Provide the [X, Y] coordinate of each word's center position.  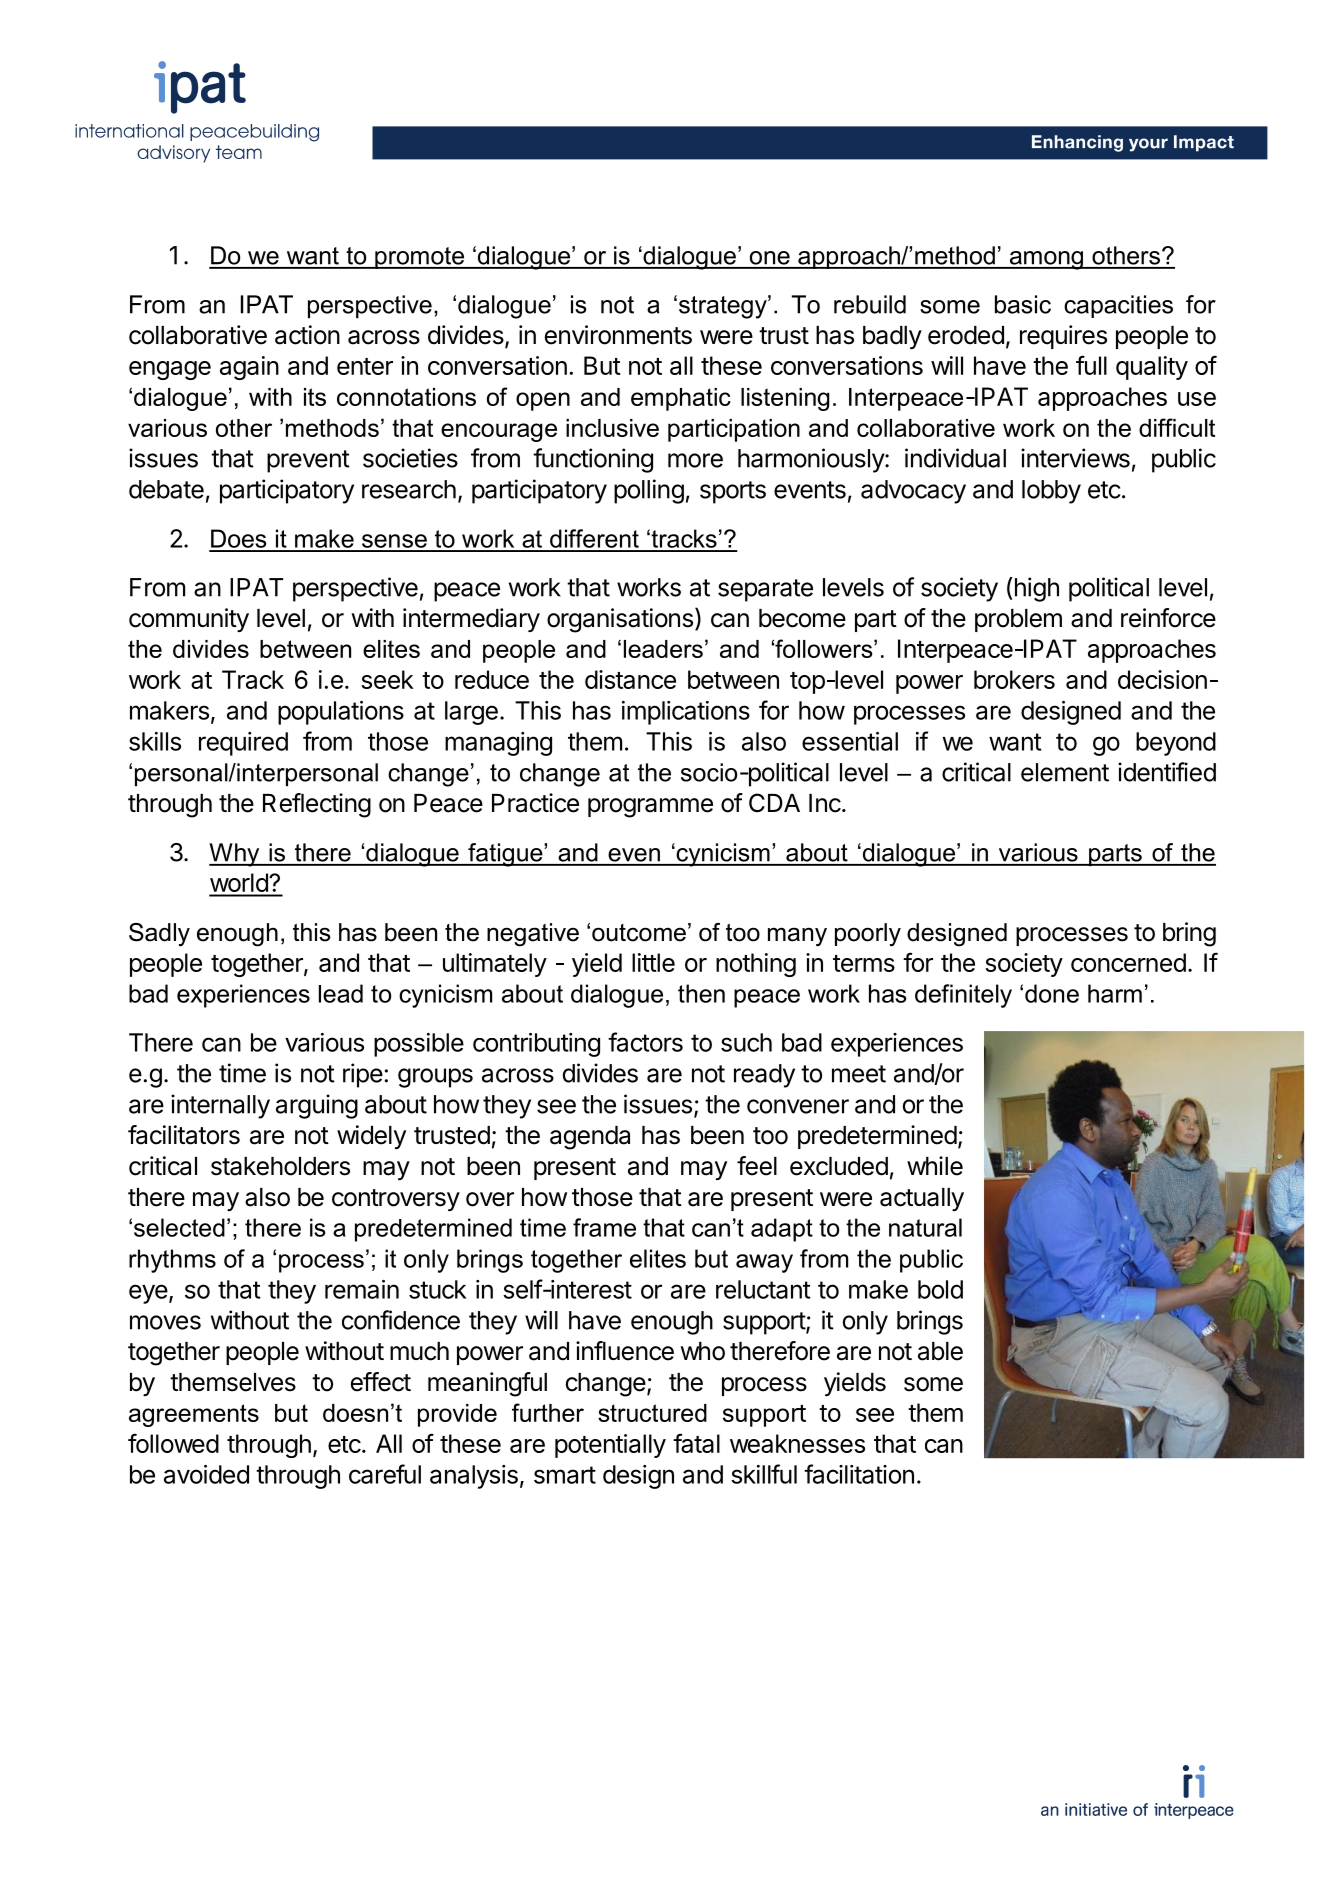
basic [1023, 304]
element [1065, 772]
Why [235, 855]
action [307, 335]
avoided [206, 1474]
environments [618, 335]
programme [650, 808]
